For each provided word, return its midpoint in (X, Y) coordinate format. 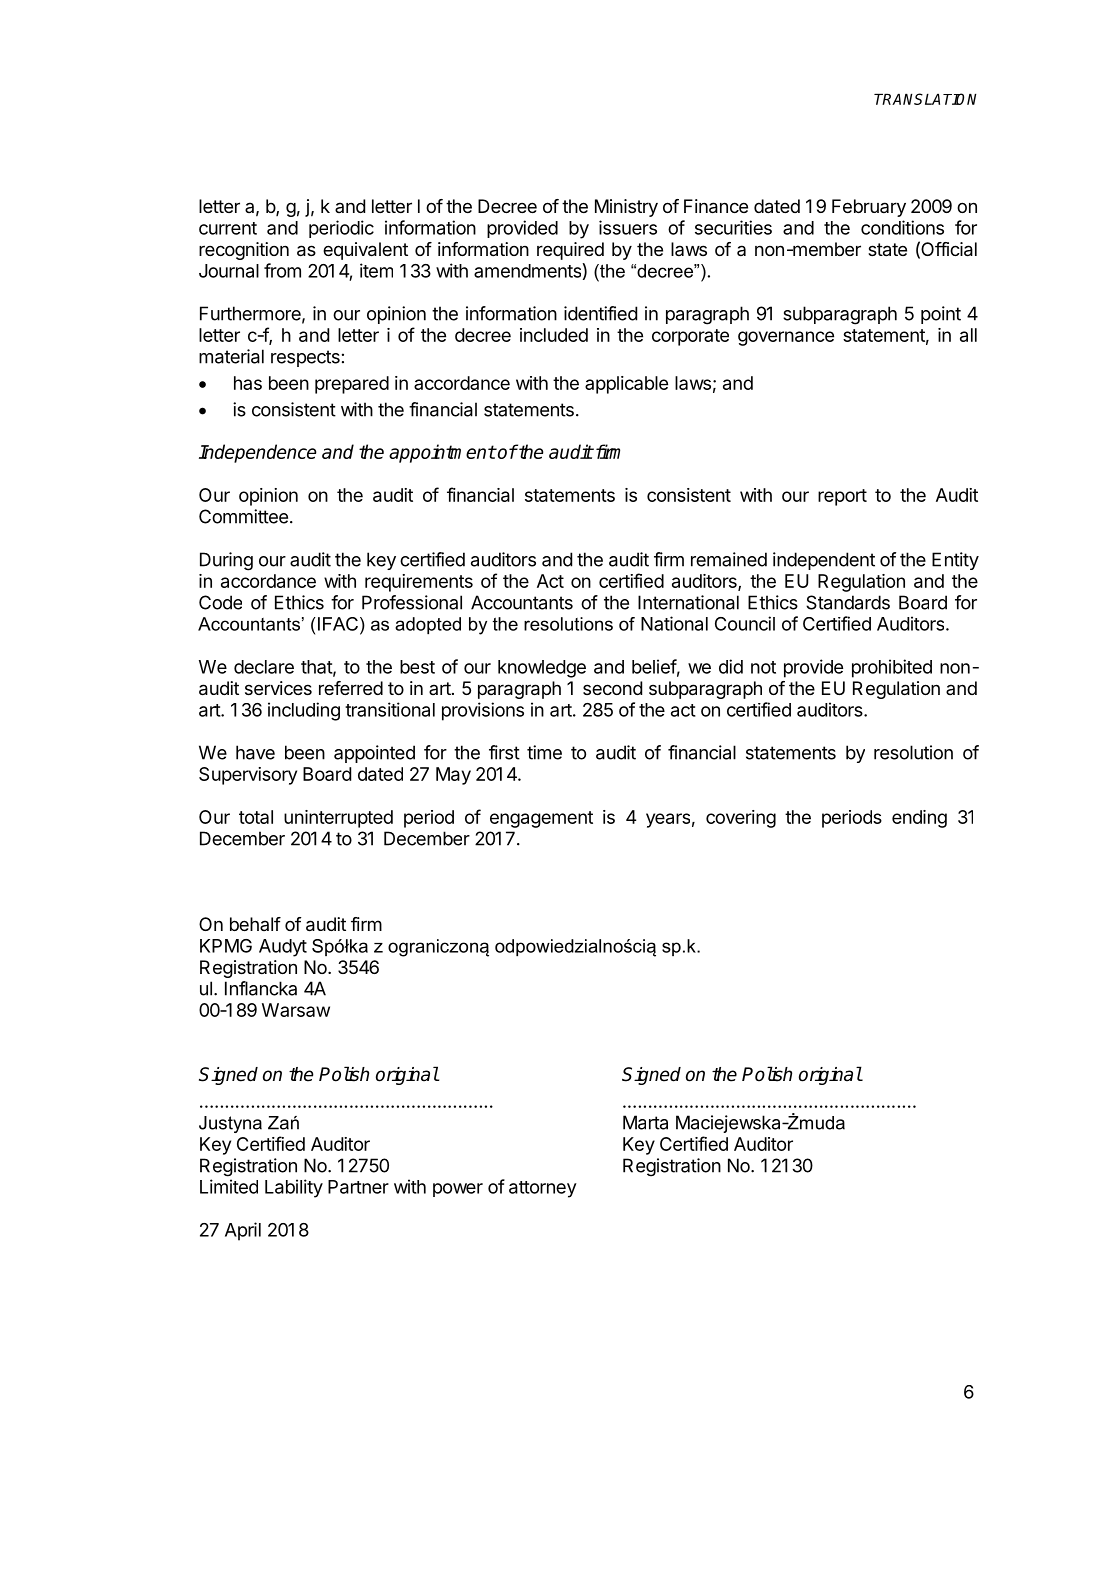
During (226, 561)
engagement (541, 819)
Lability (294, 1188)
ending (919, 819)
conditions (902, 227)
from (282, 270)
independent (824, 561)
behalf (255, 924)
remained (729, 559)
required (570, 251)
